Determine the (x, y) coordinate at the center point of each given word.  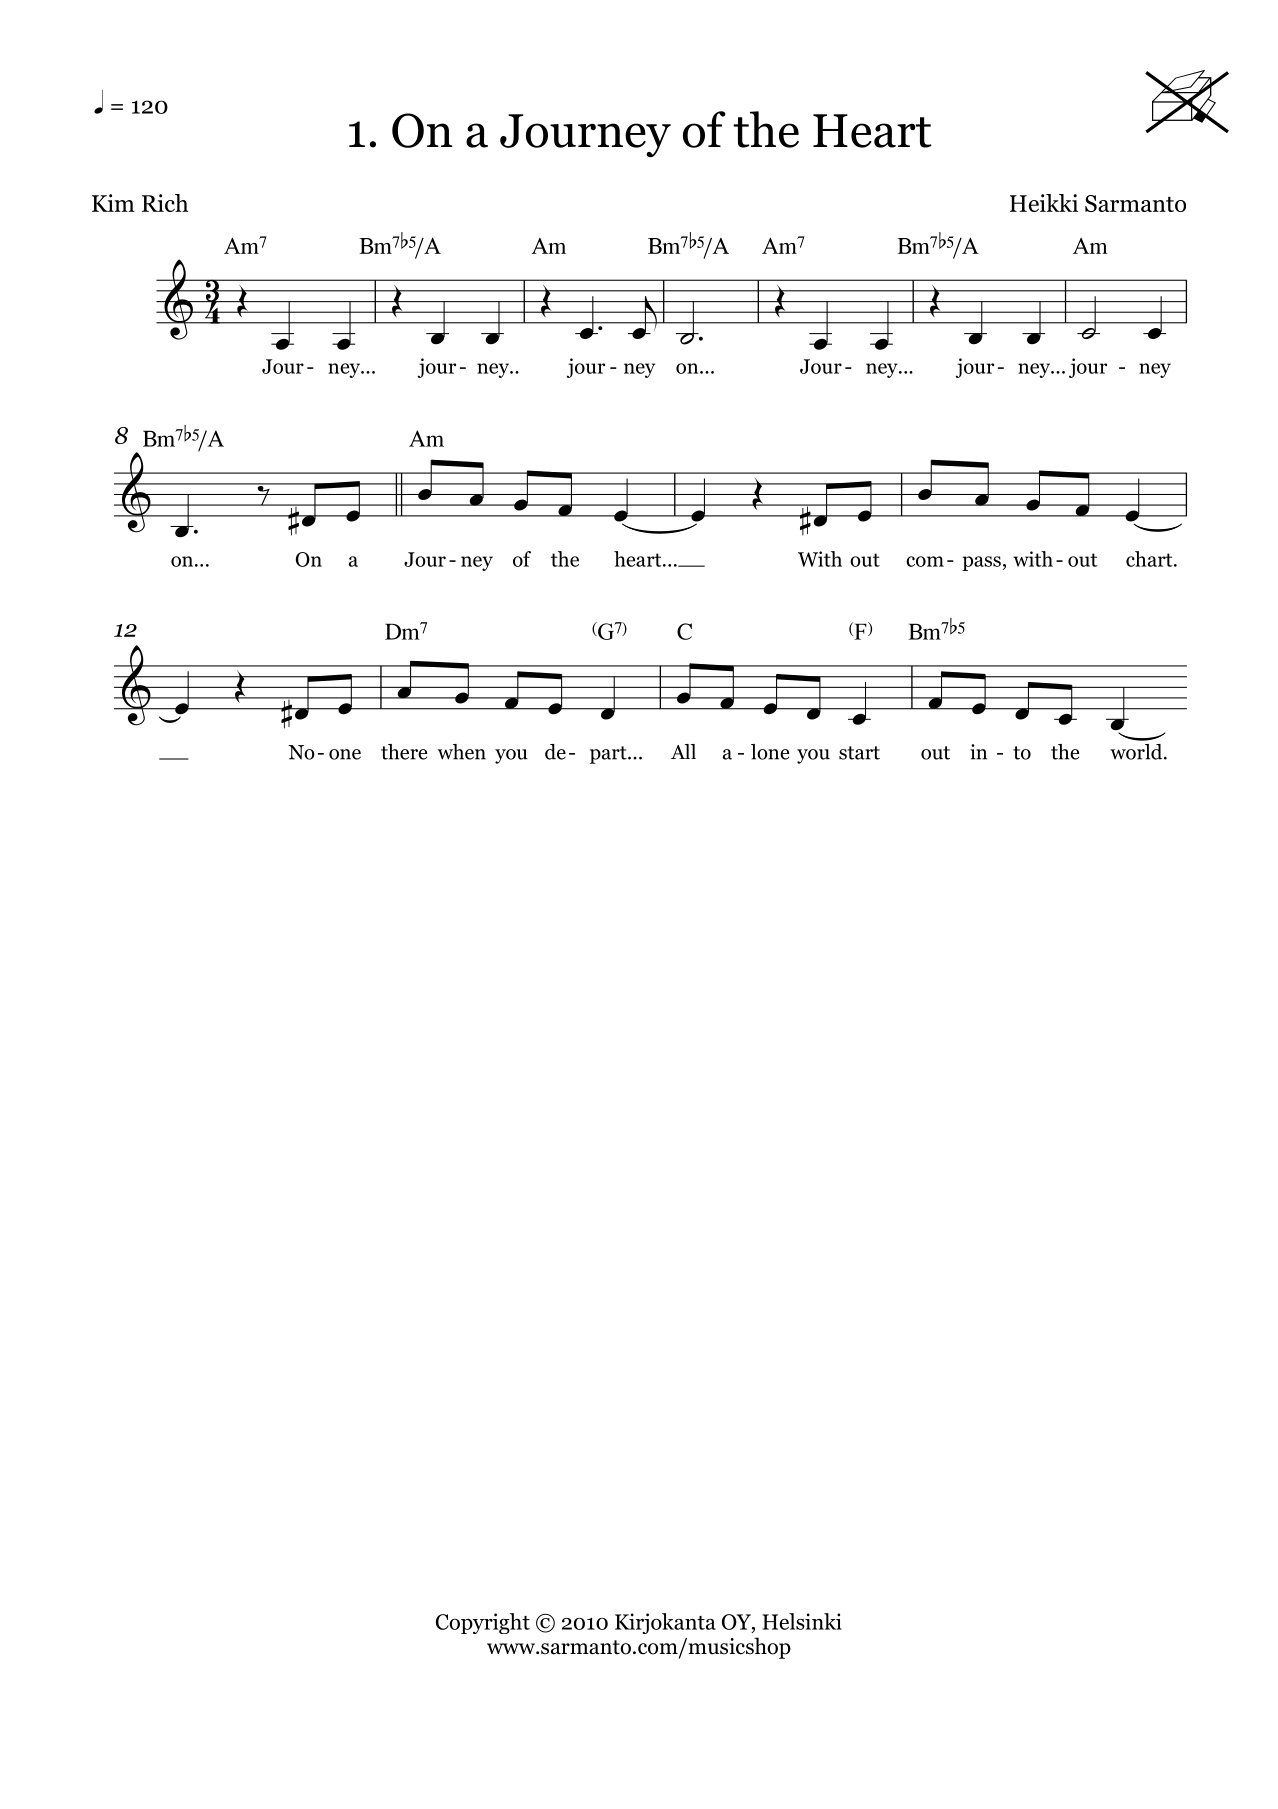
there (404, 752)
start (859, 753)
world (1137, 752)
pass (981, 563)
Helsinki (802, 1621)
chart (1150, 559)
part (609, 755)
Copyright (483, 1623)
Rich (165, 203)
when (462, 752)
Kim (113, 203)
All (683, 751)
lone (770, 752)
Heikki (1044, 203)
